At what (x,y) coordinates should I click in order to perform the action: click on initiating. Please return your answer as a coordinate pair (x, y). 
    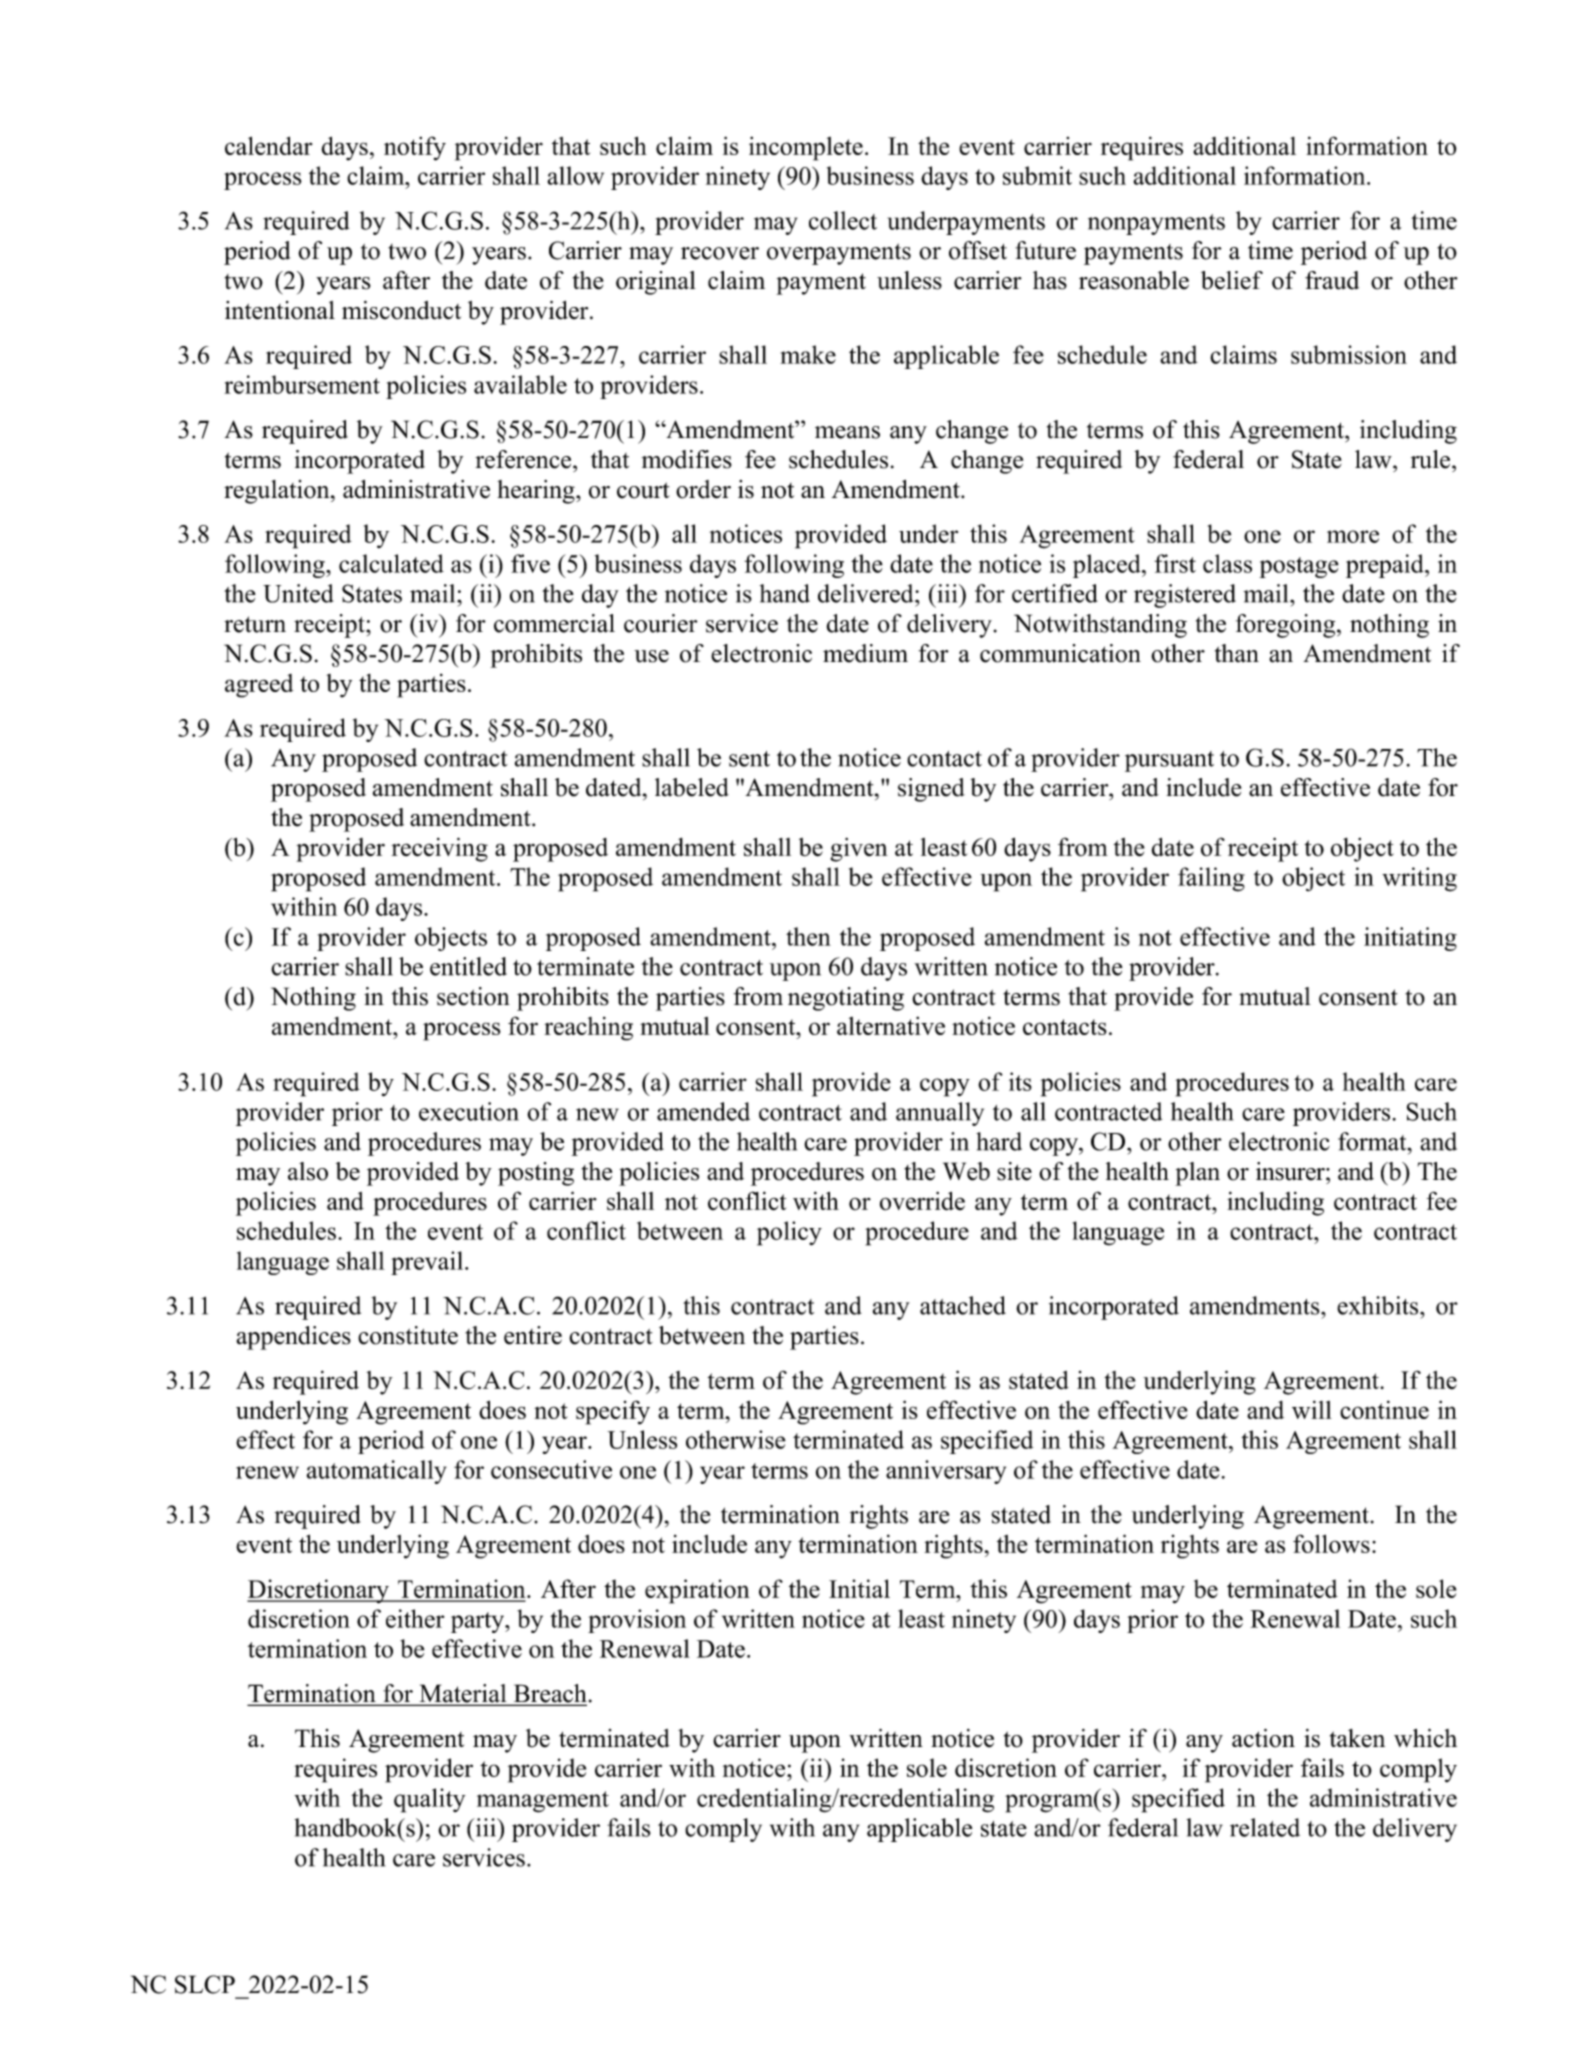
    Looking at the image, I should click on (1410, 939).
